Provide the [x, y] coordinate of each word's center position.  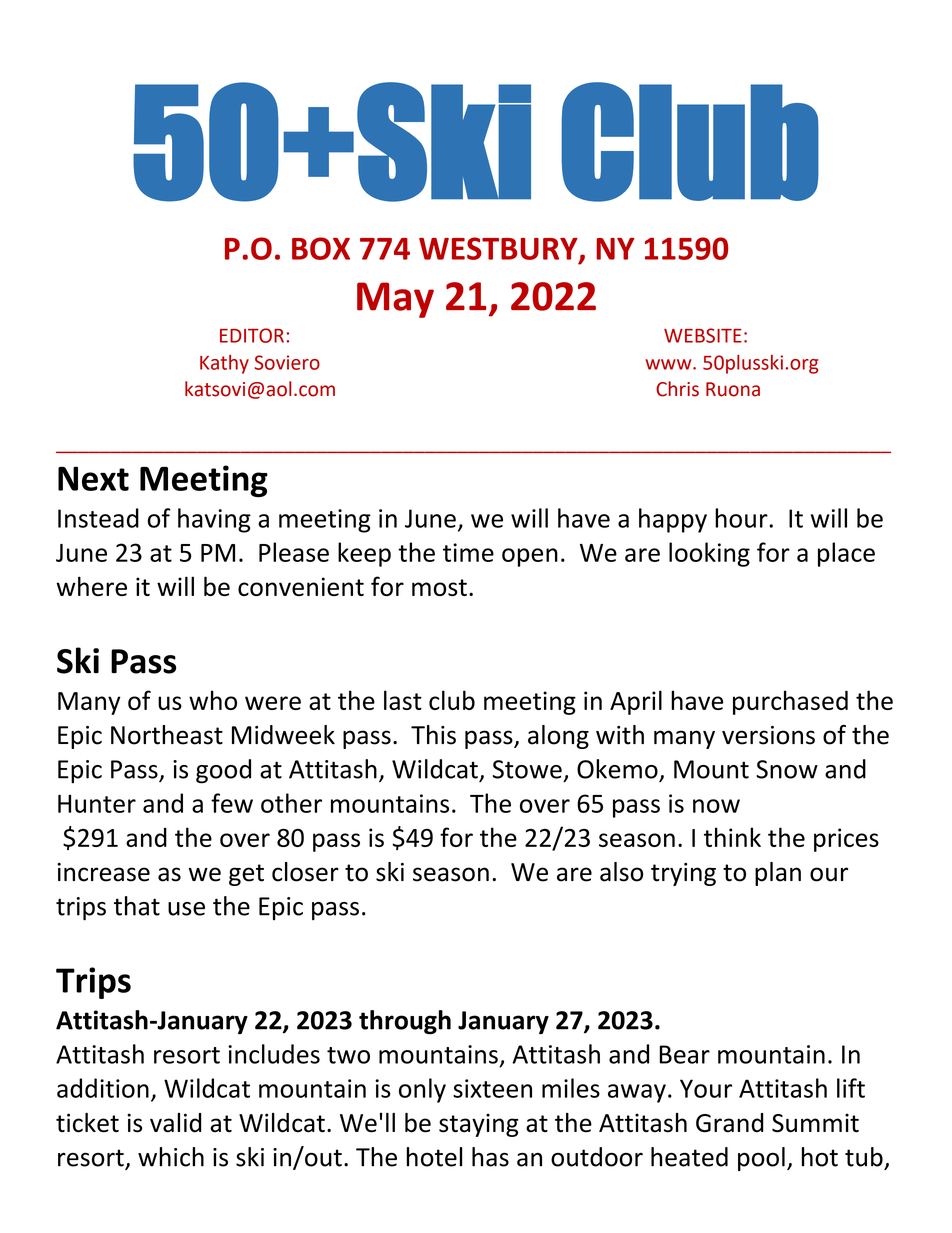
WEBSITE [703, 335]
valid [175, 1123]
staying [479, 1125]
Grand [729, 1123]
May [395, 300]
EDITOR [252, 335]
